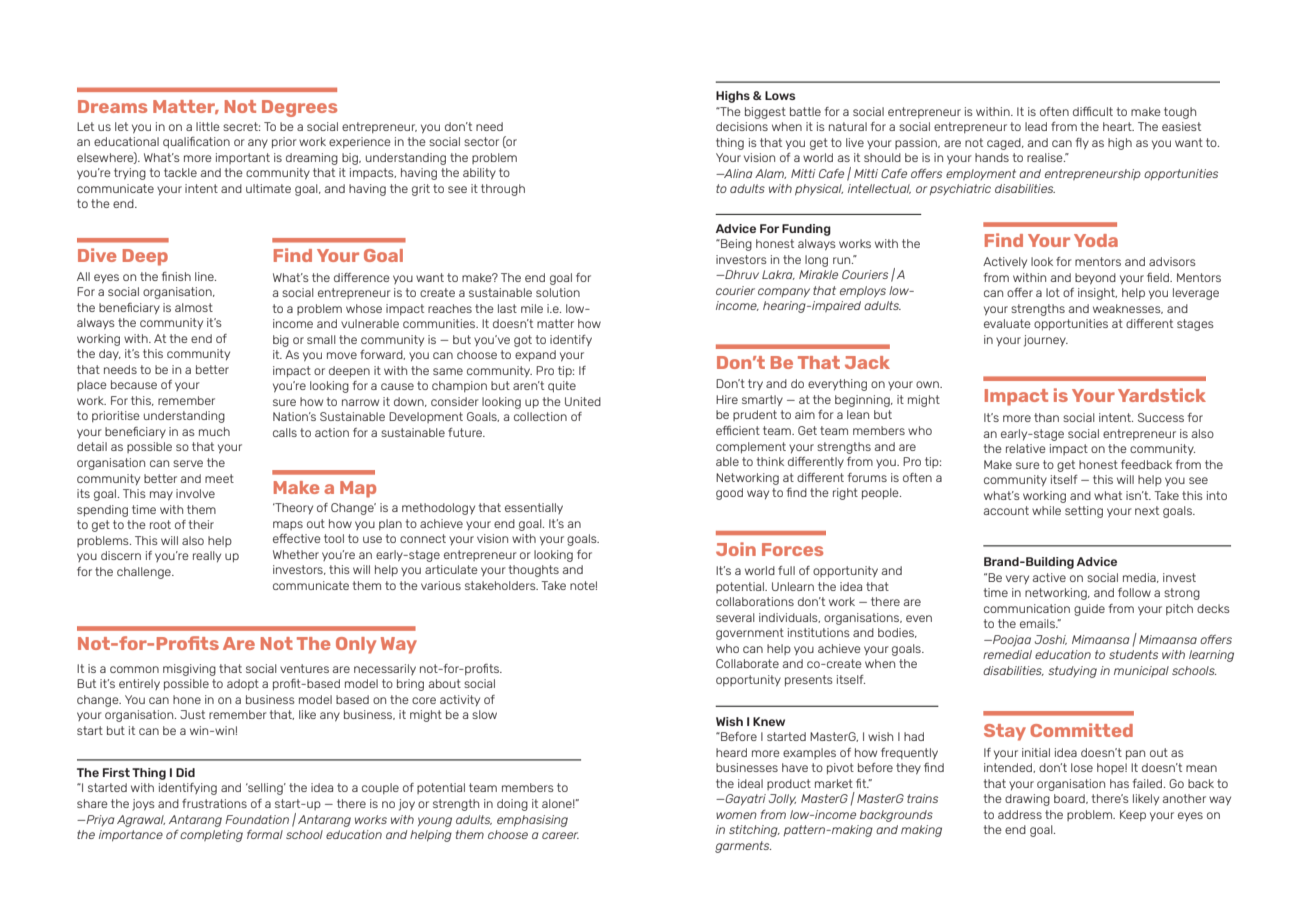 This page has height=924, width=1308. Describe the element at coordinates (194, 307) in the page. I see `almost` at that location.
